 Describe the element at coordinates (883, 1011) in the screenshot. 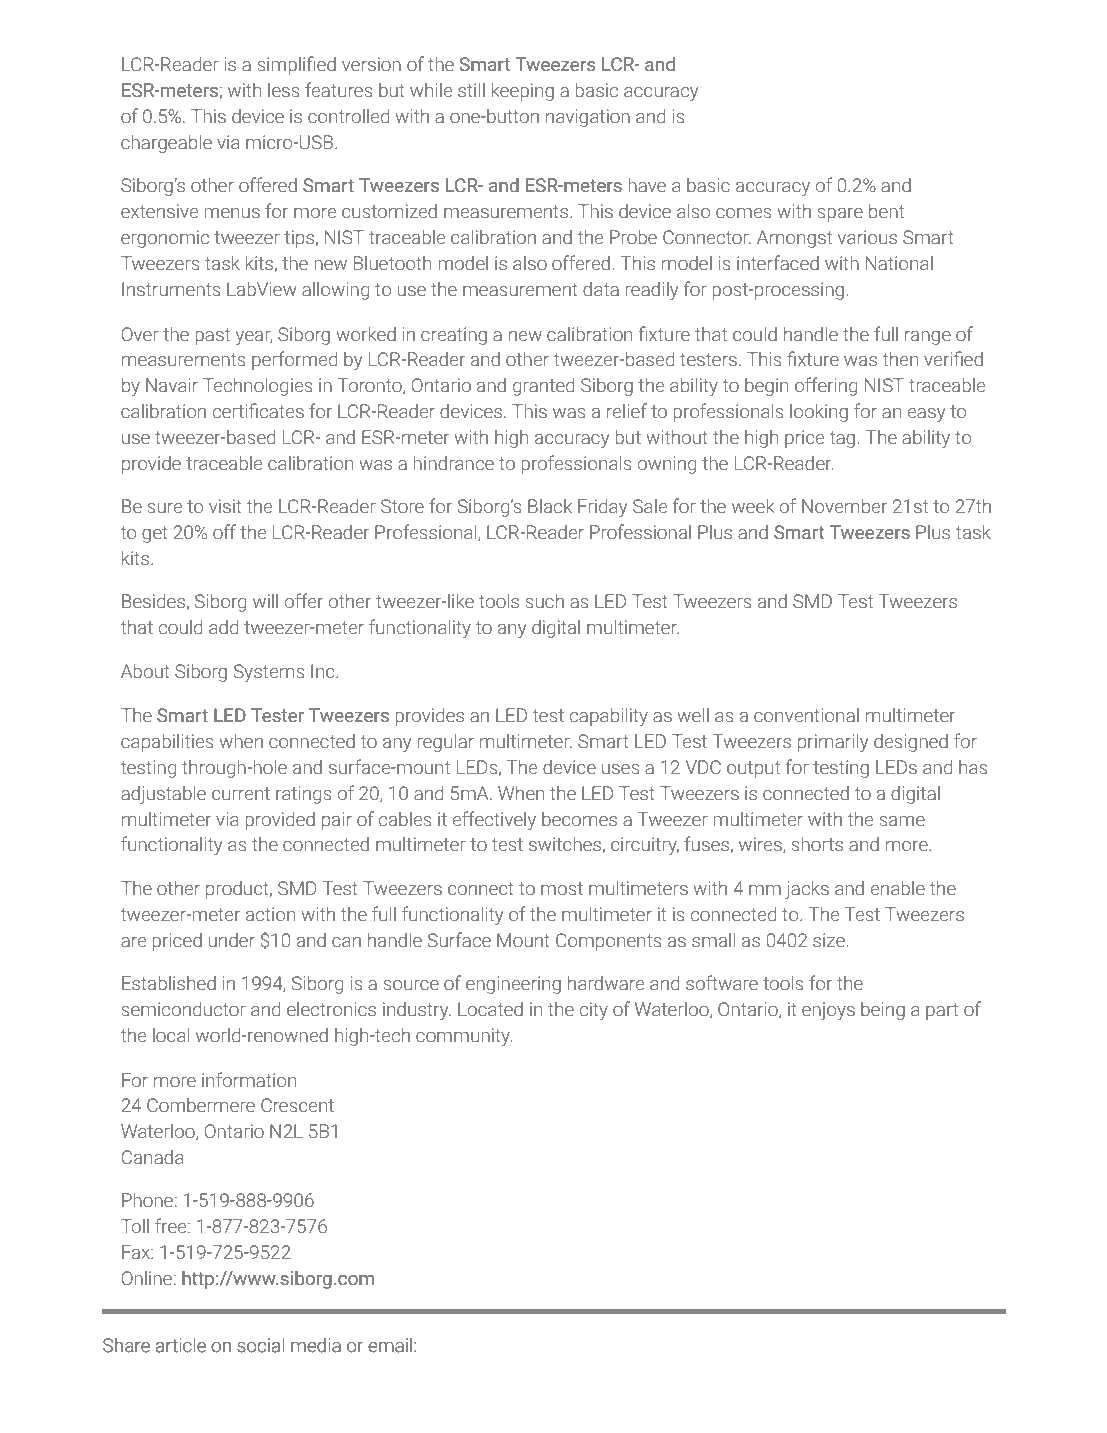

I see `being` at that location.
